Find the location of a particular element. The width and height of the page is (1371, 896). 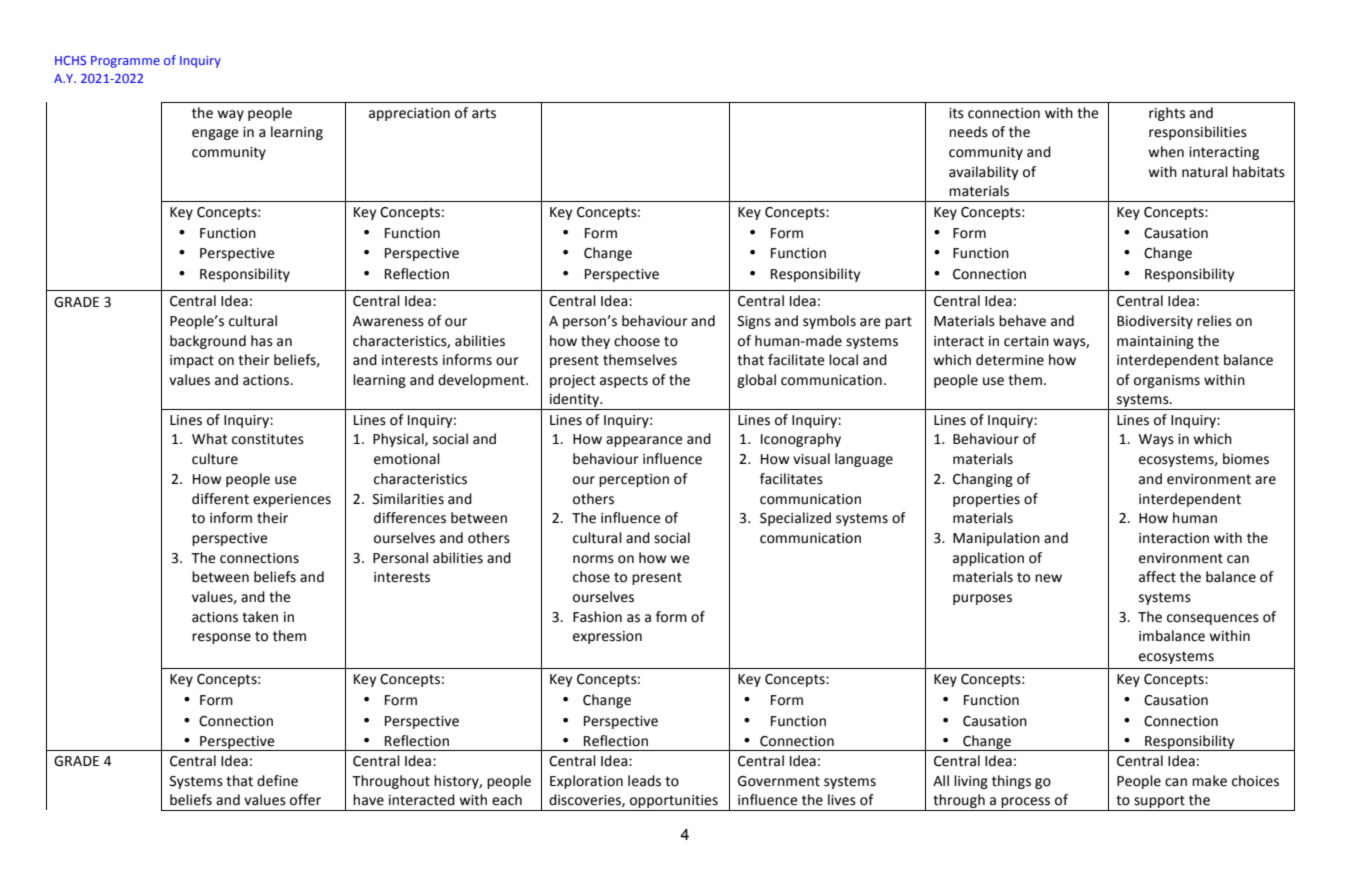

arts is located at coordinates (484, 113).
